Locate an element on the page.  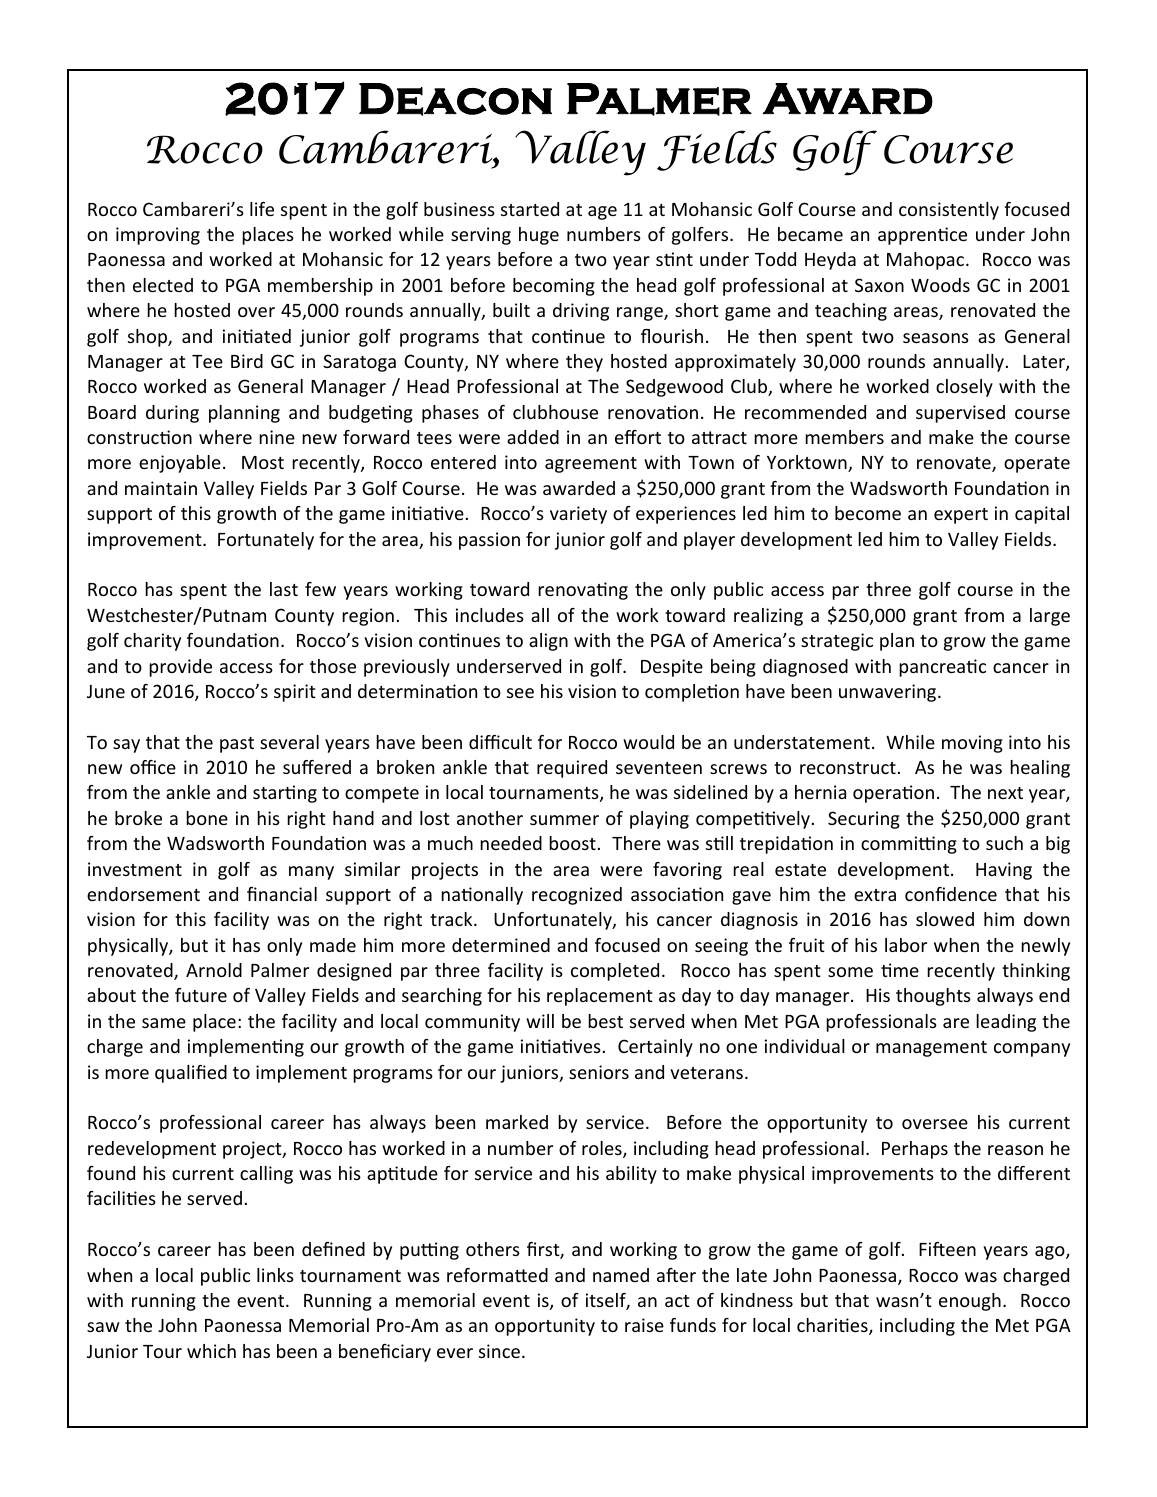
consistently is located at coordinates (949, 211).
